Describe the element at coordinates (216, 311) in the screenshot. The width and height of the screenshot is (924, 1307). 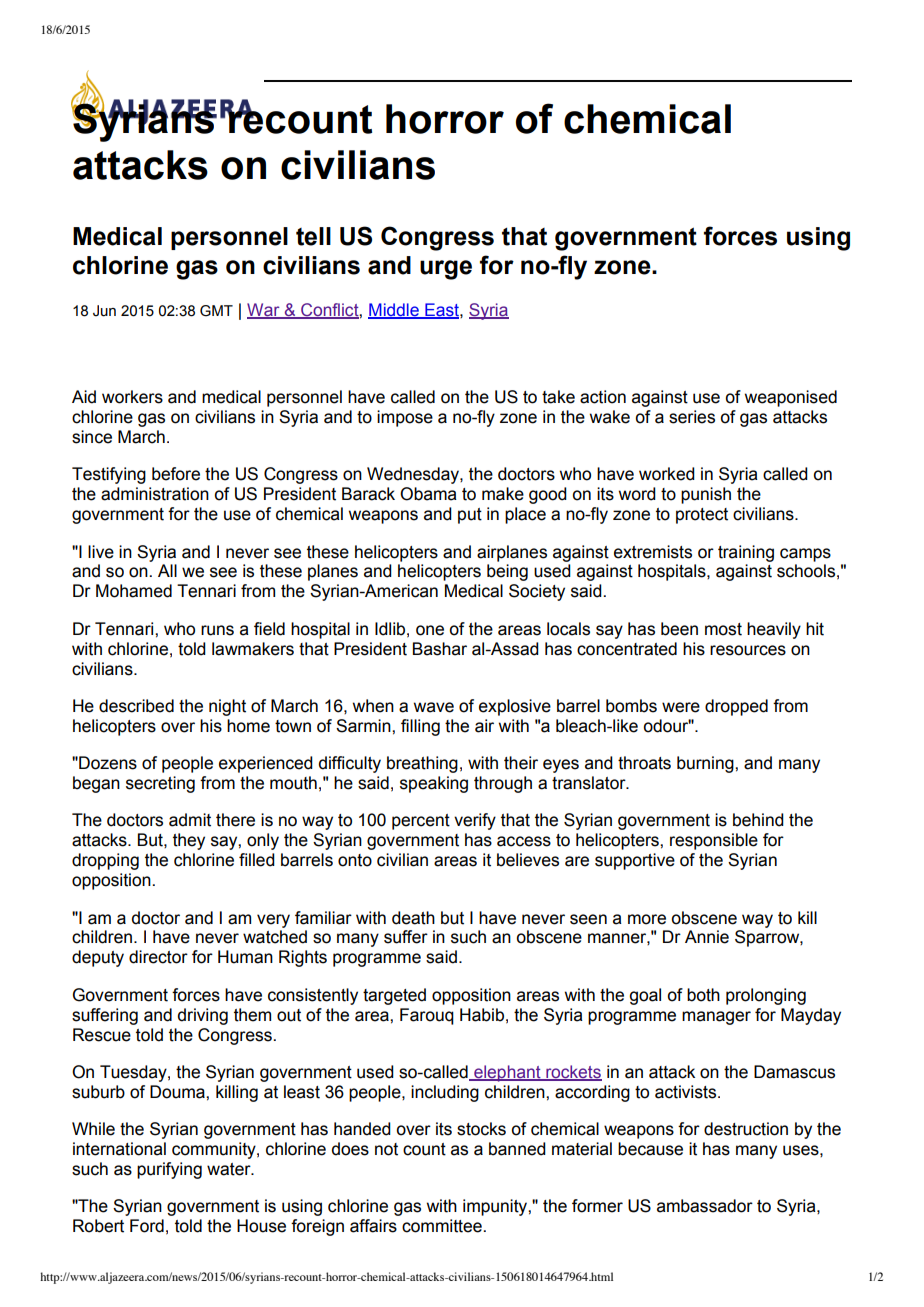
I see `GMT` at that location.
